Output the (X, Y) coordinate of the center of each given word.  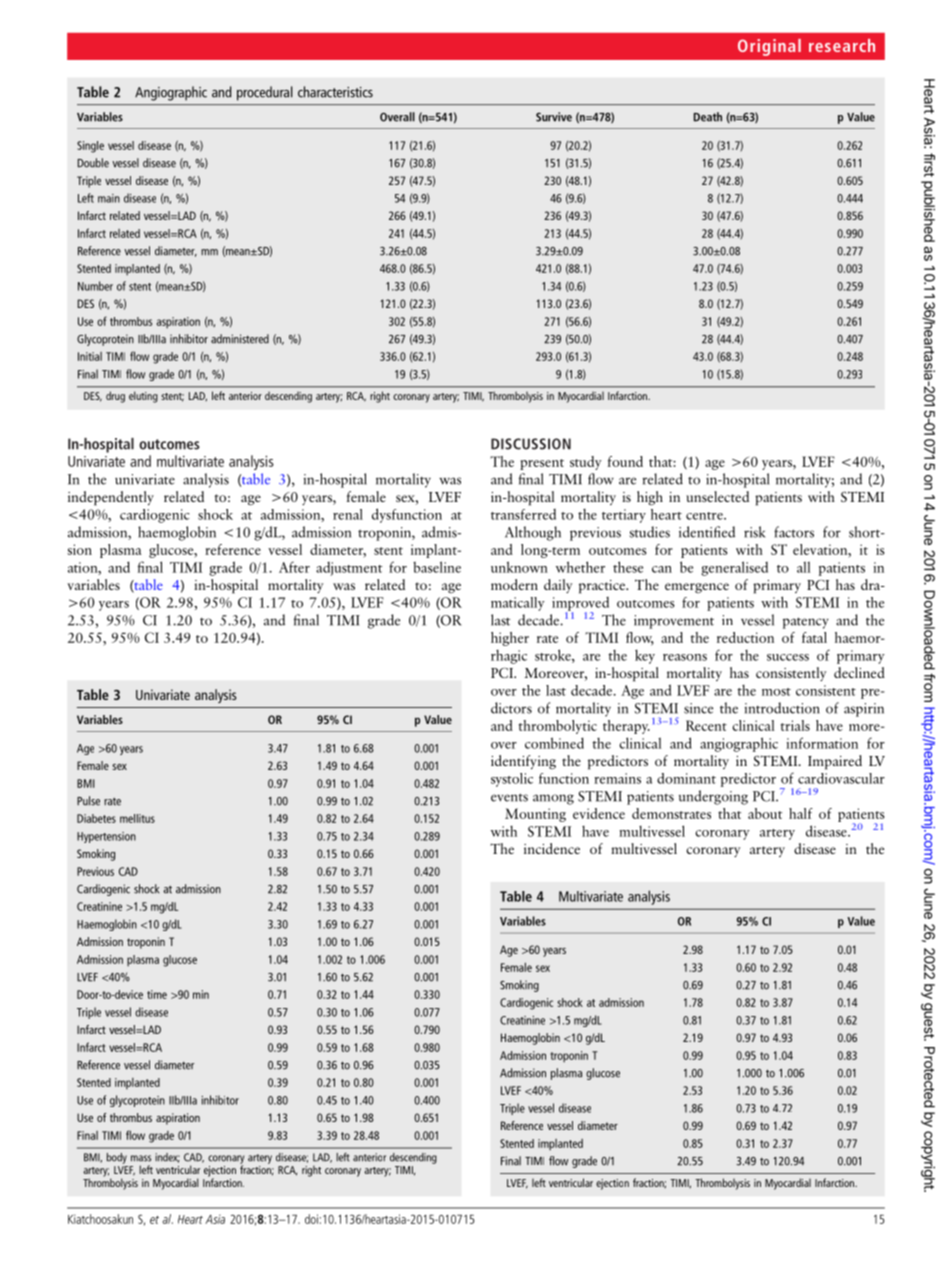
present (542, 464)
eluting (143, 397)
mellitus (137, 818)
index (167, 1158)
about (765, 813)
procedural (264, 93)
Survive (554, 117)
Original (769, 47)
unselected (717, 496)
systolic (512, 780)
